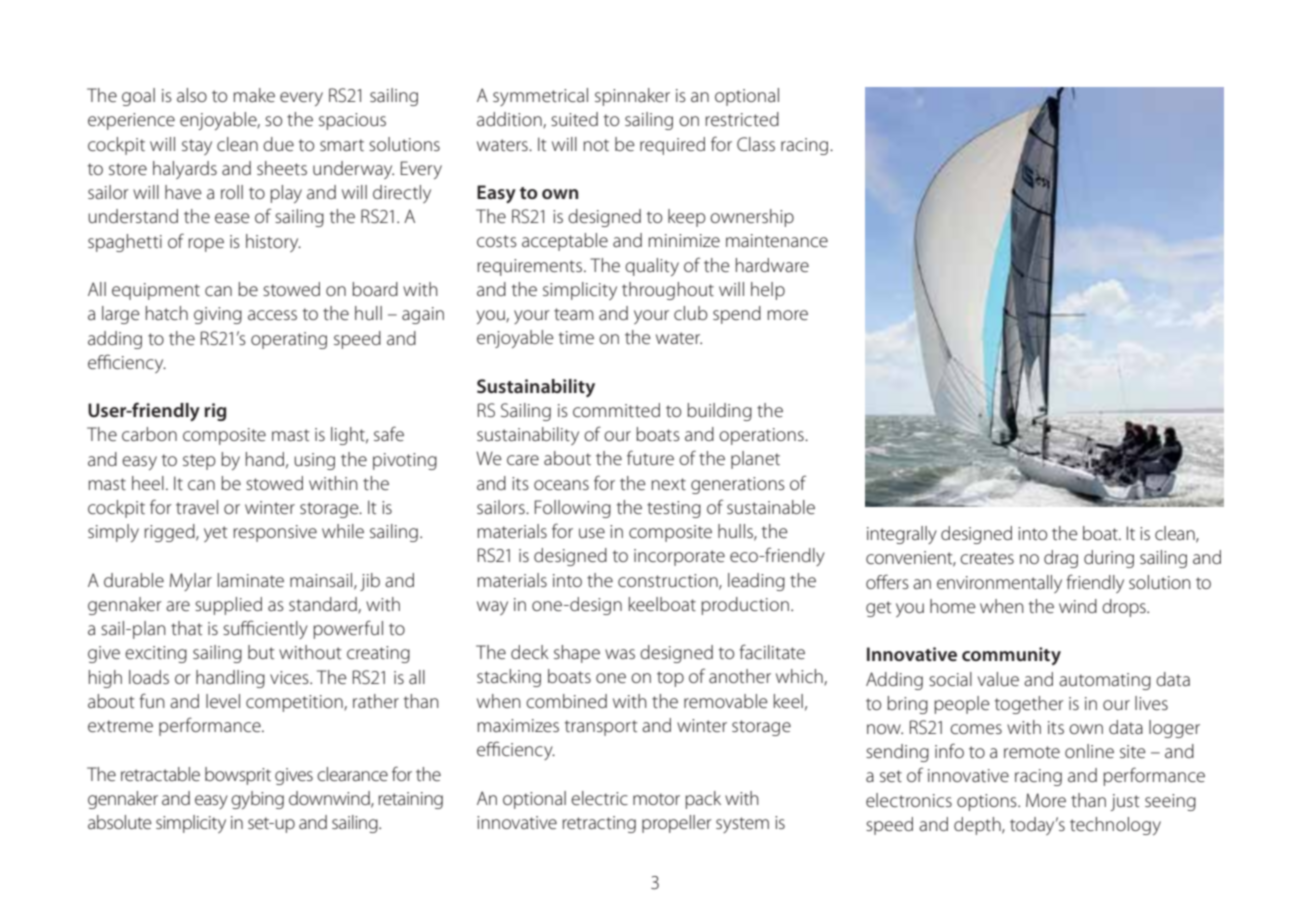  Describe the element at coordinates (632, 97) in the screenshot. I see `spinnaker` at that location.
